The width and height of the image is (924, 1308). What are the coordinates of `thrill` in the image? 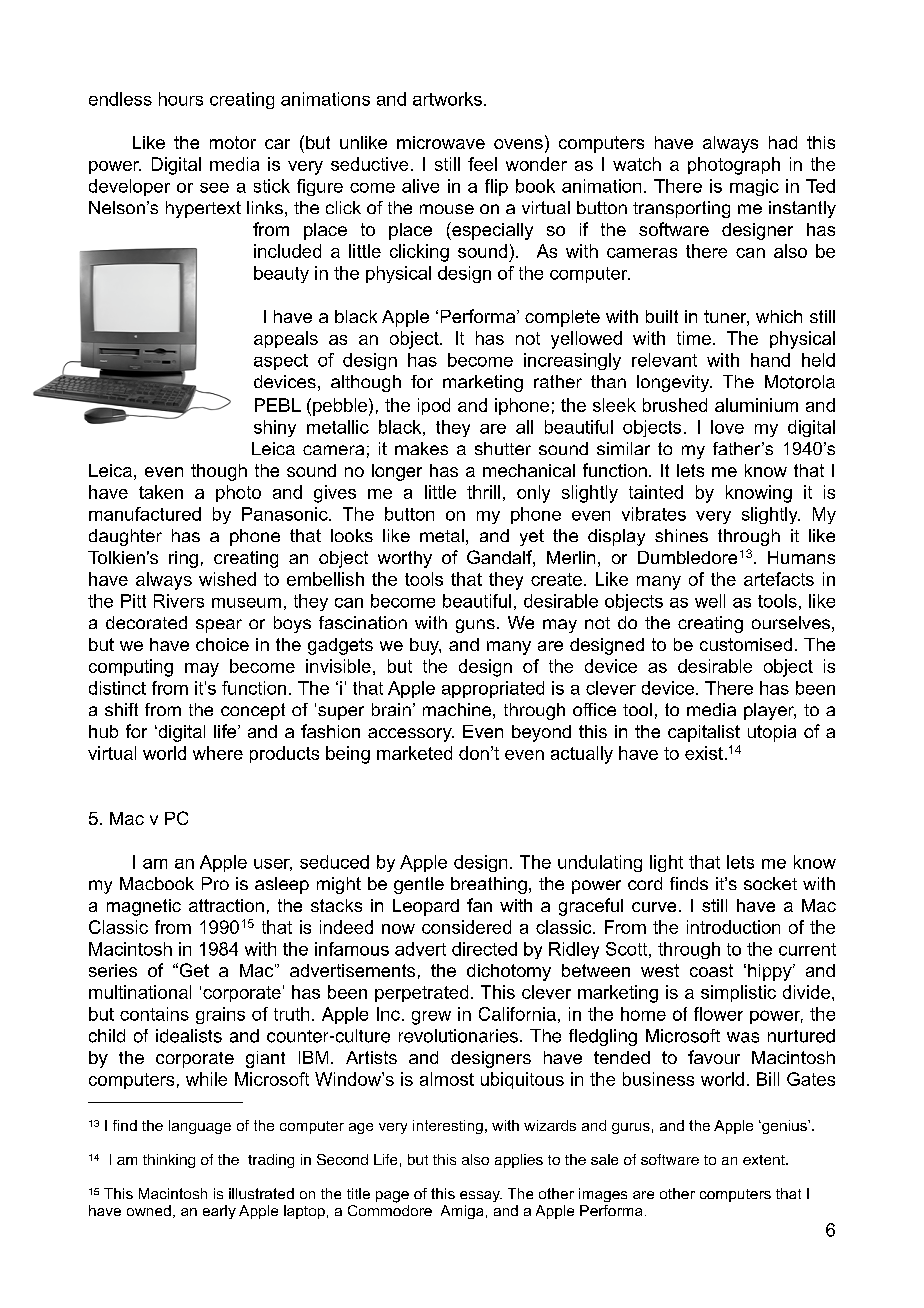 It's located at (483, 492).
